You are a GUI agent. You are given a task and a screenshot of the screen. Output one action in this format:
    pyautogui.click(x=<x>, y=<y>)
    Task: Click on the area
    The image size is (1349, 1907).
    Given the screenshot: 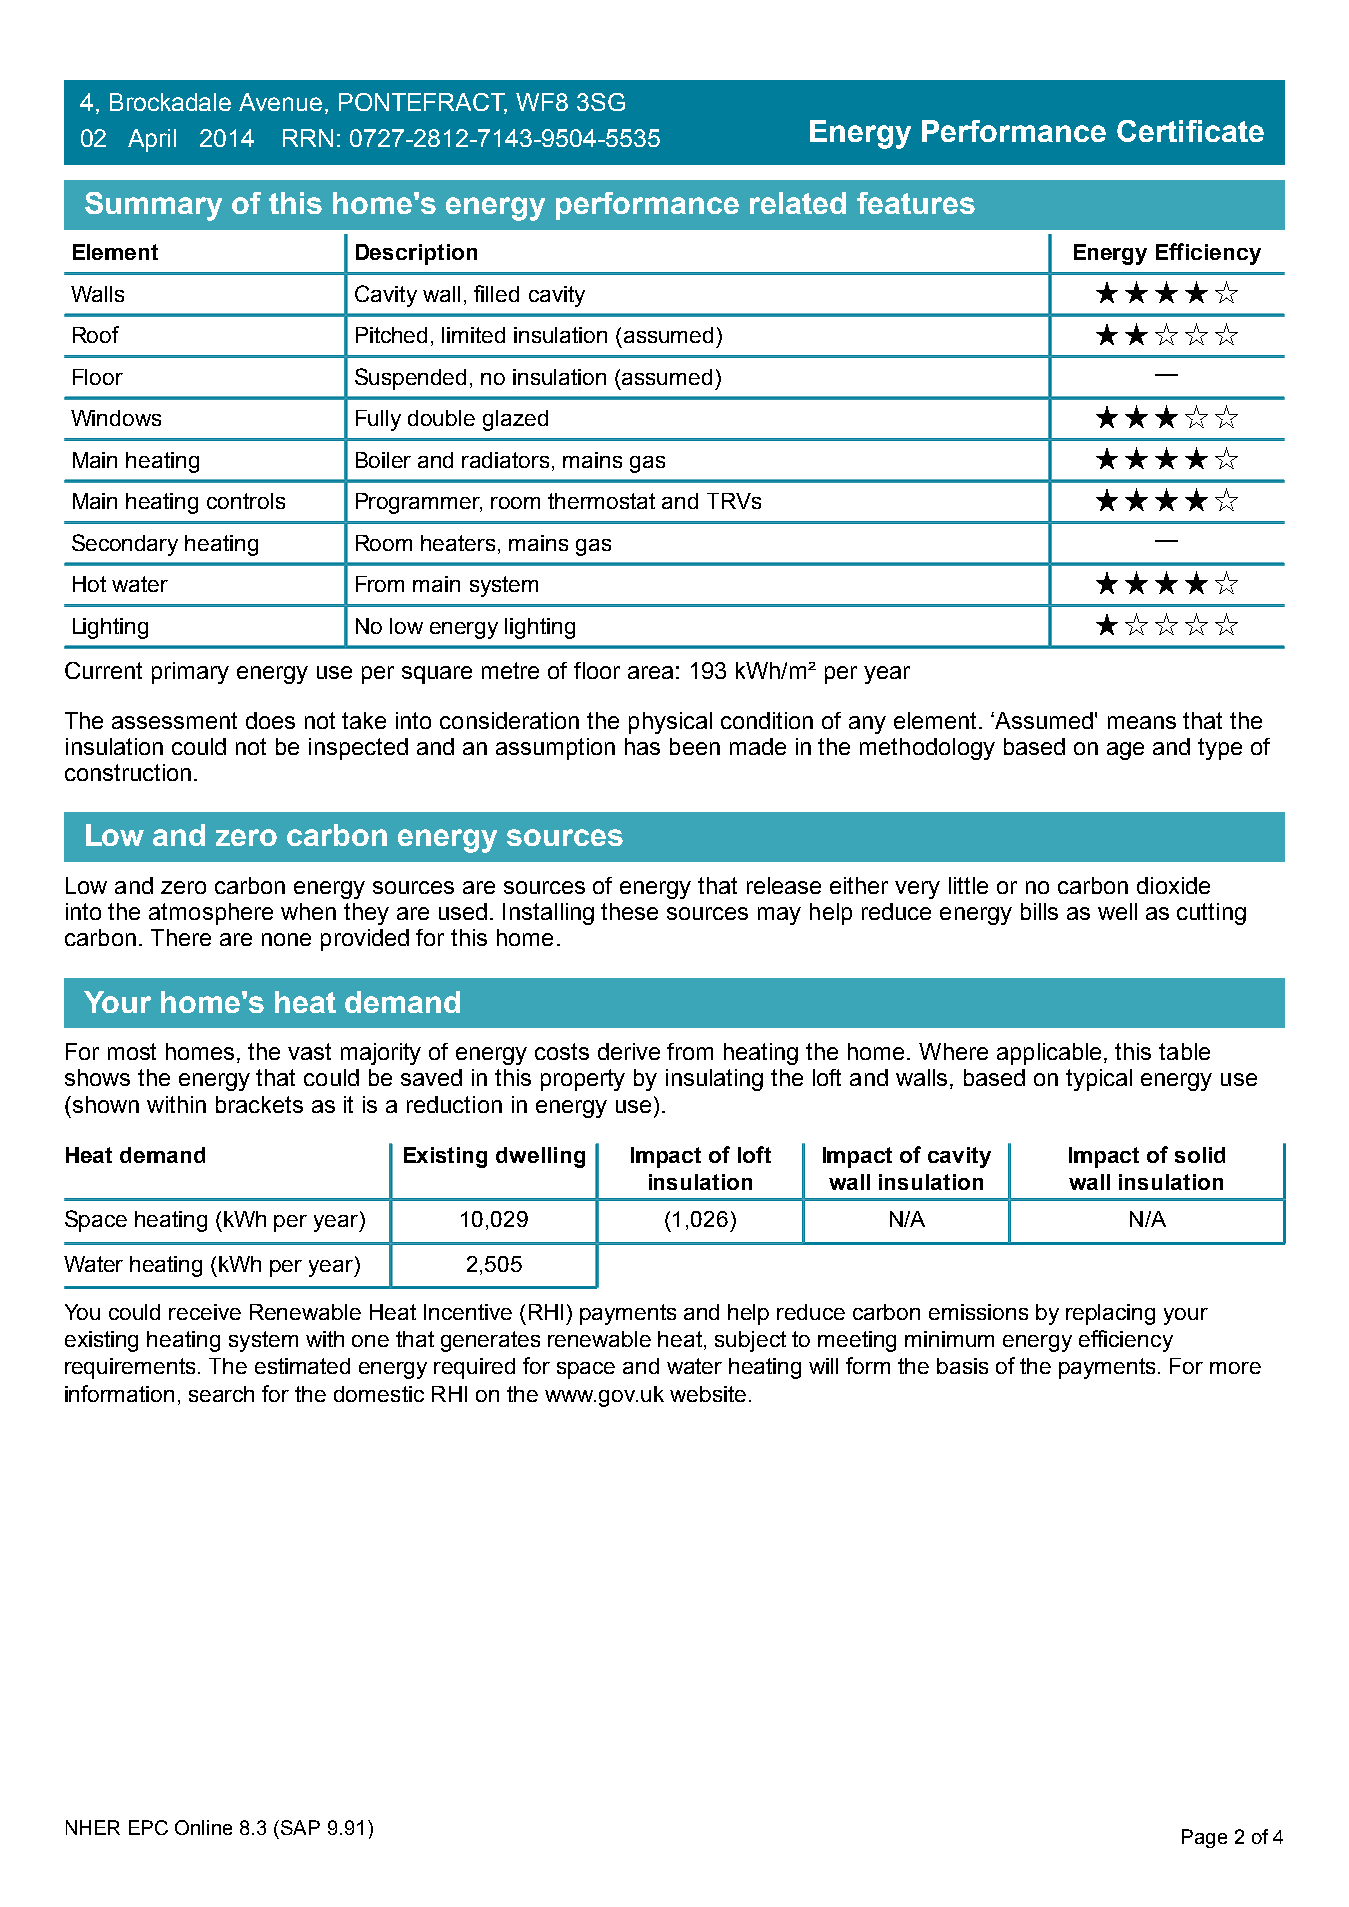 What is the action you would take?
    pyautogui.click(x=650, y=672)
